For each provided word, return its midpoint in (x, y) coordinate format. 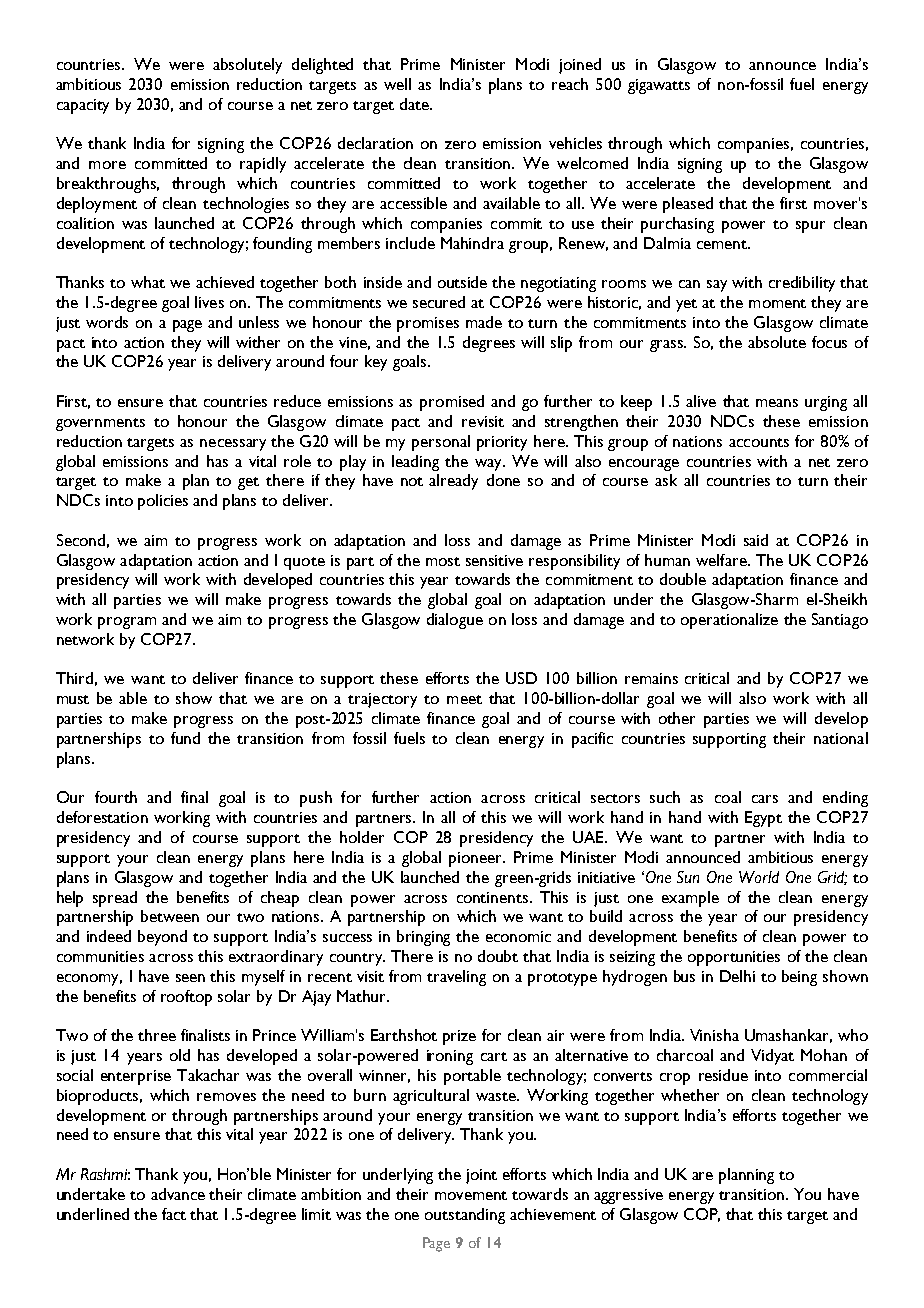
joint (481, 1176)
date (415, 104)
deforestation (102, 817)
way (489, 465)
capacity (83, 106)
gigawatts (659, 86)
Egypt (763, 819)
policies (163, 502)
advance (178, 1194)
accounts (759, 442)
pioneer (477, 859)
